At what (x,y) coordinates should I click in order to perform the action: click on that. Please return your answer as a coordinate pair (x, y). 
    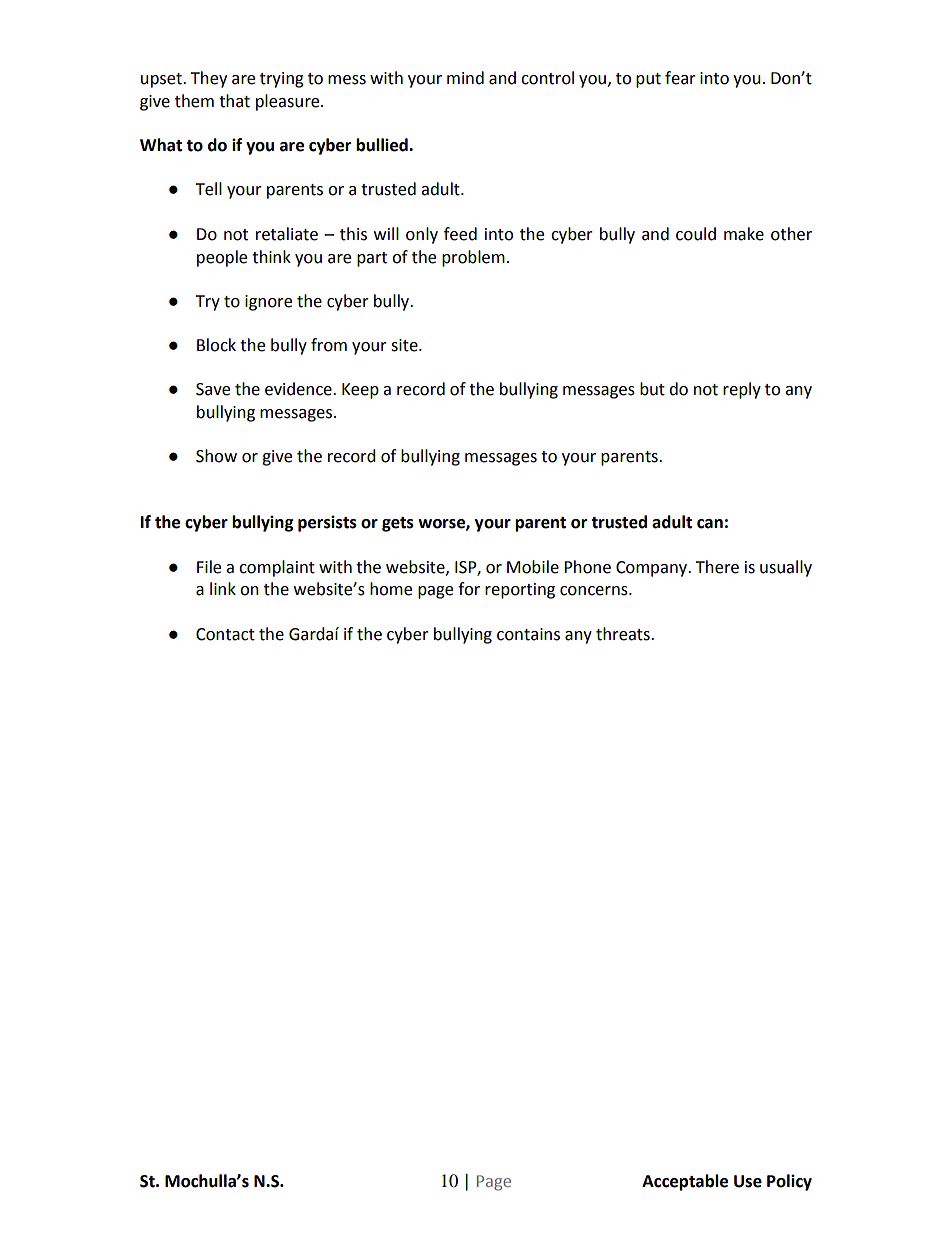
    Looking at the image, I should click on (234, 101).
